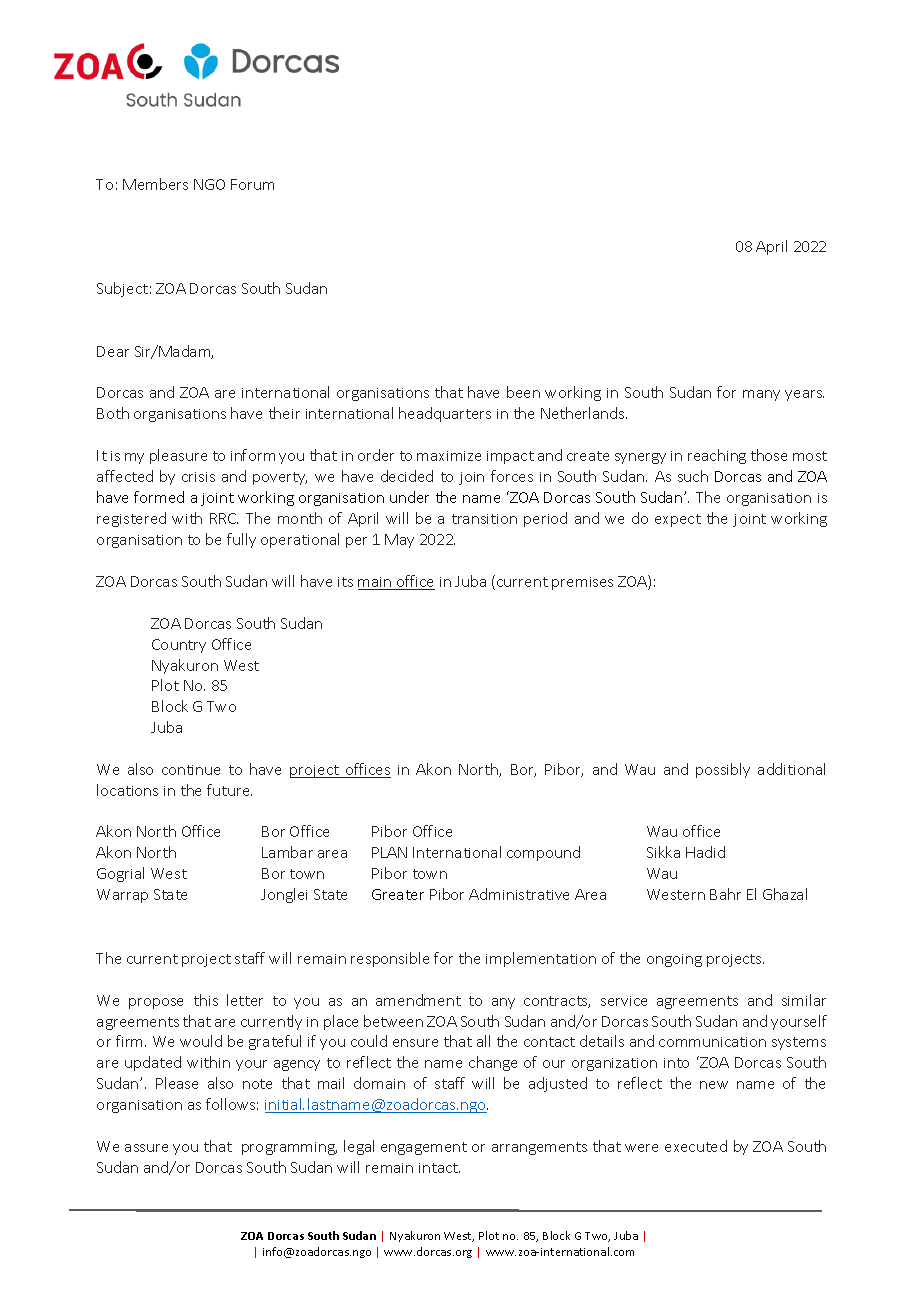 The height and width of the image is (1308, 924). Describe the element at coordinates (179, 646) in the image. I see `Country` at that location.
